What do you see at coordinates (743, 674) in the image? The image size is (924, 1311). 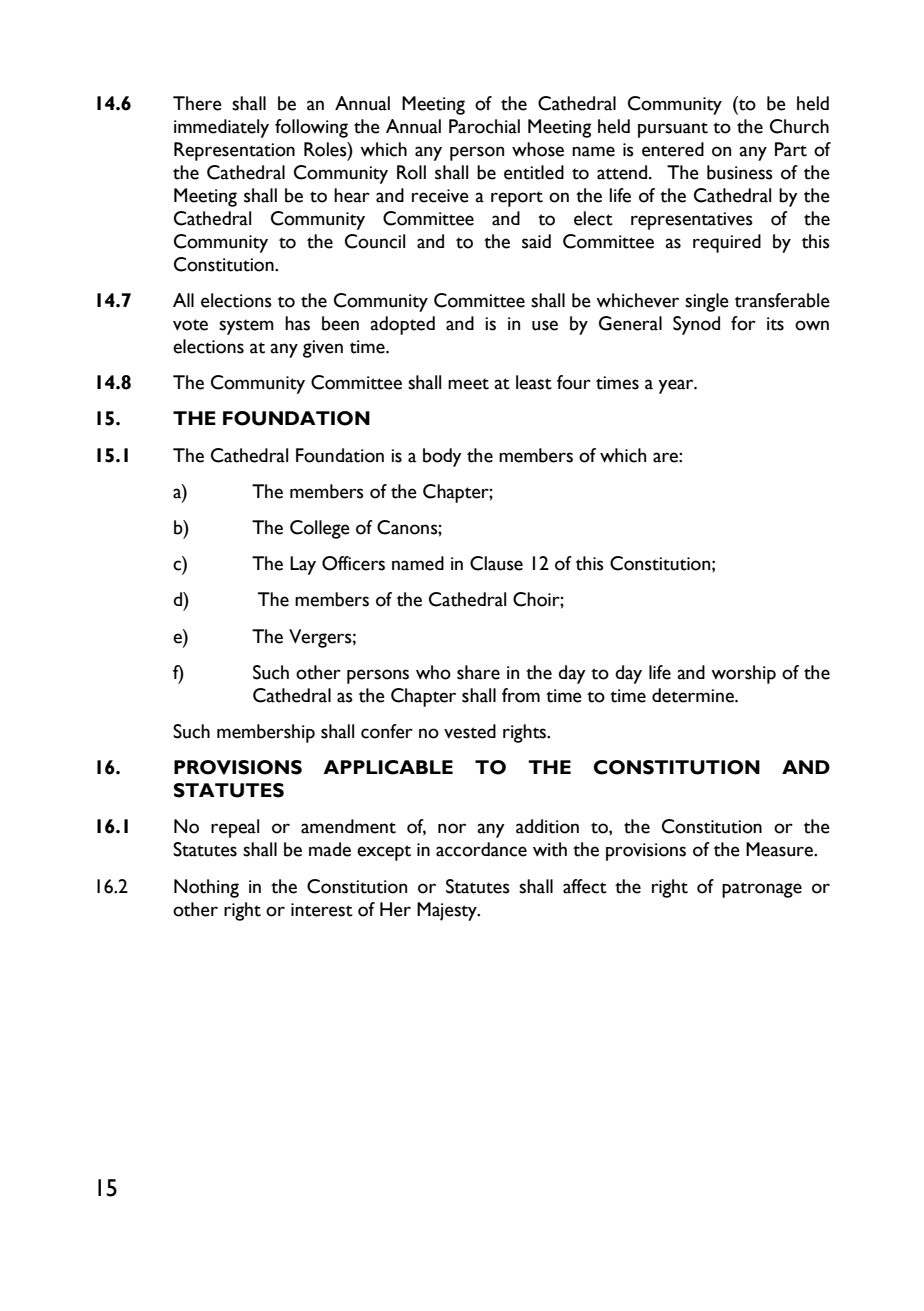 I see `worship` at bounding box center [743, 674].
